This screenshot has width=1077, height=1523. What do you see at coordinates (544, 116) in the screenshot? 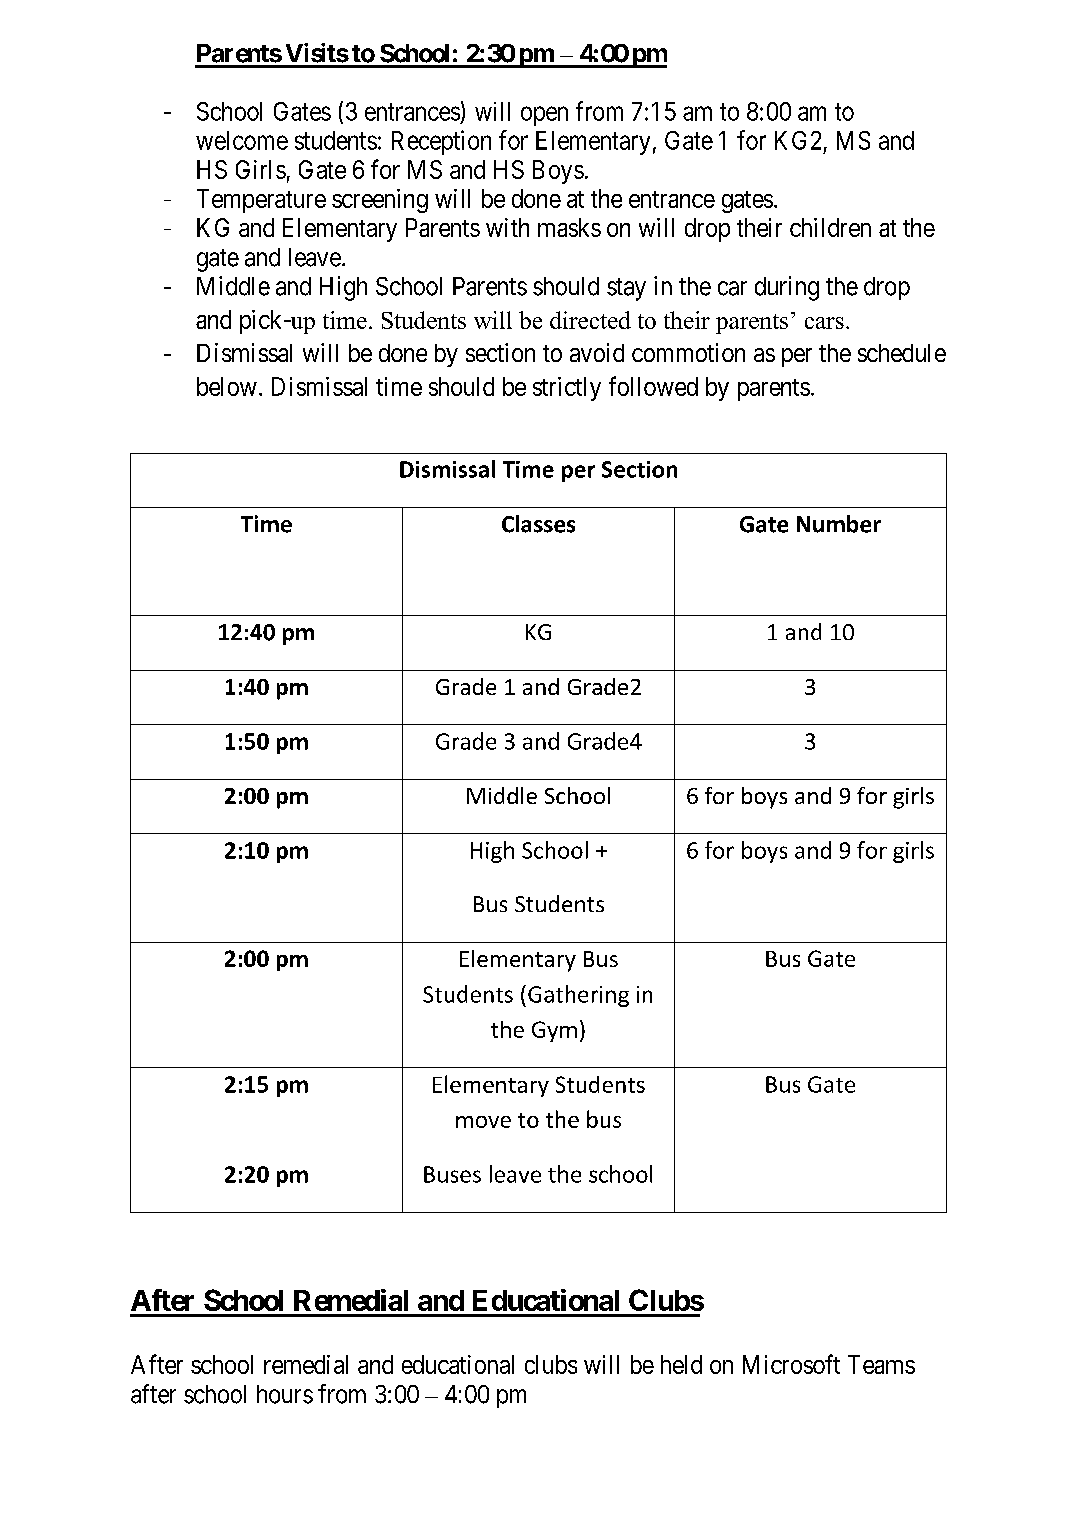
I see `open` at bounding box center [544, 116].
